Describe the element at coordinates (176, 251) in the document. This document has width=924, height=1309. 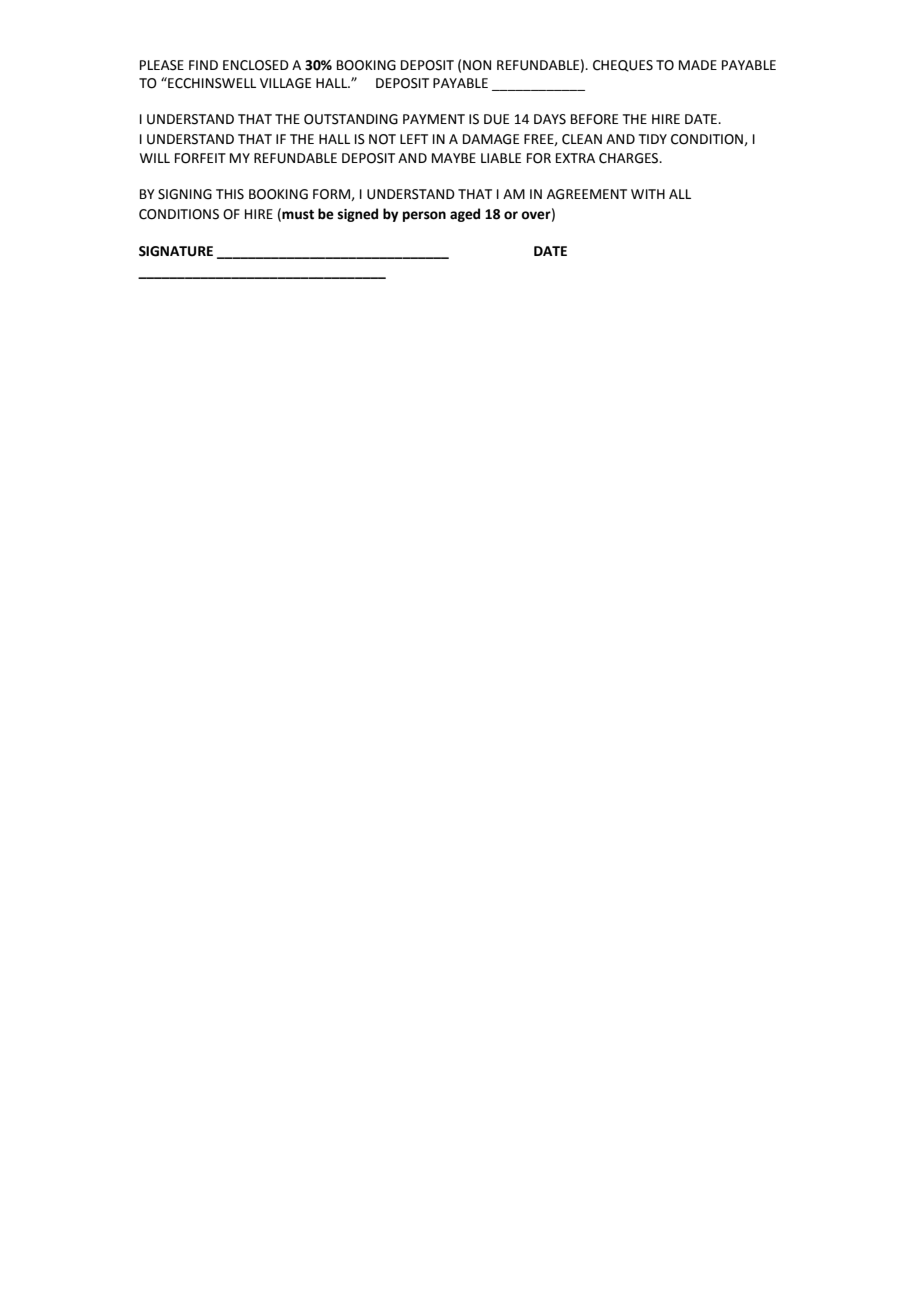
I see `SIGNATURE` at that location.
